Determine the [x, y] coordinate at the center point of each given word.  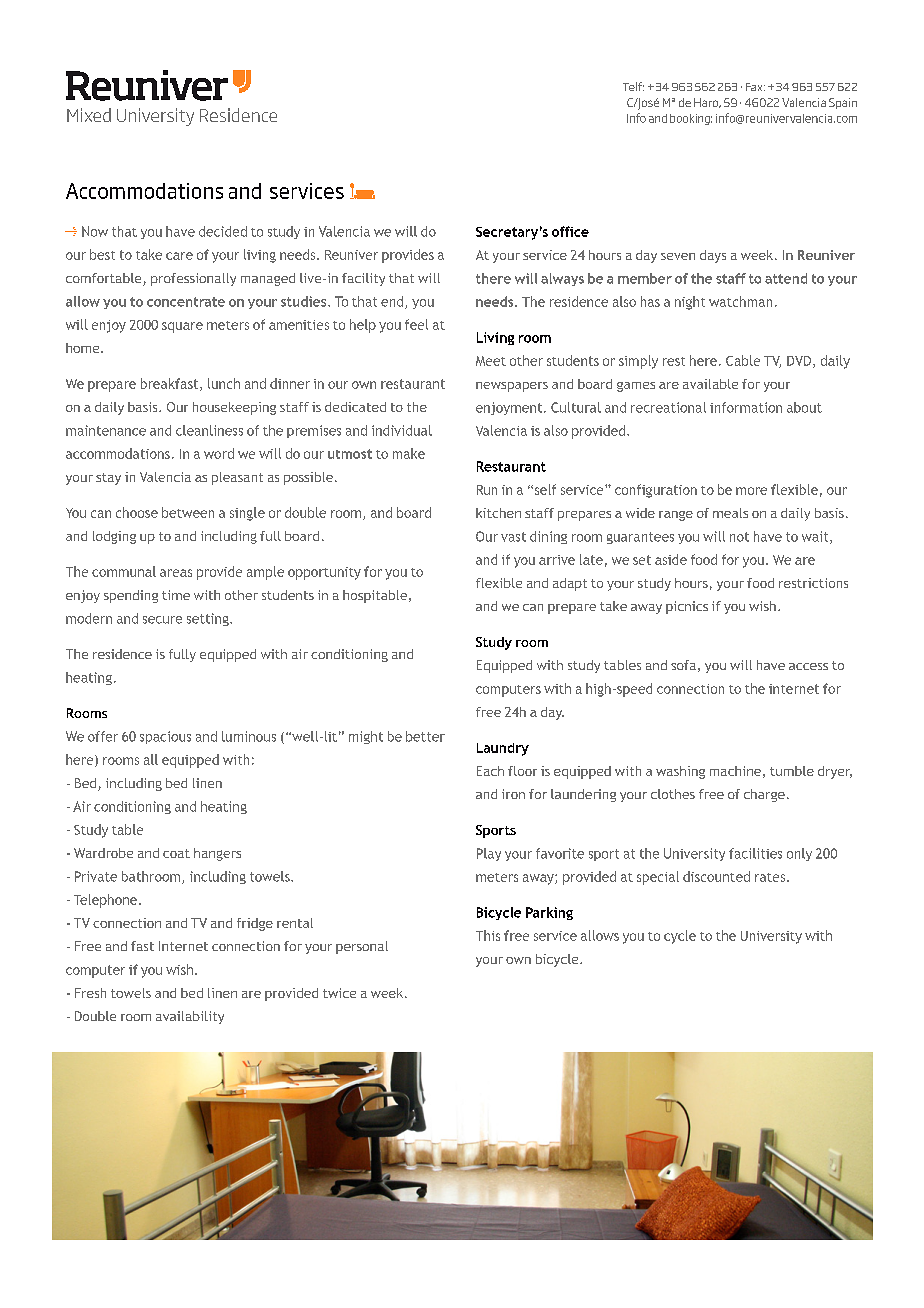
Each [490, 771]
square [182, 327]
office [570, 231]
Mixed [89, 115]
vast [513, 537]
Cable [743, 360]
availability [190, 1017]
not [739, 537]
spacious [165, 737]
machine [735, 771]
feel [416, 324]
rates [771, 877]
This [488, 935]
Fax [755, 87]
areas [176, 573]
